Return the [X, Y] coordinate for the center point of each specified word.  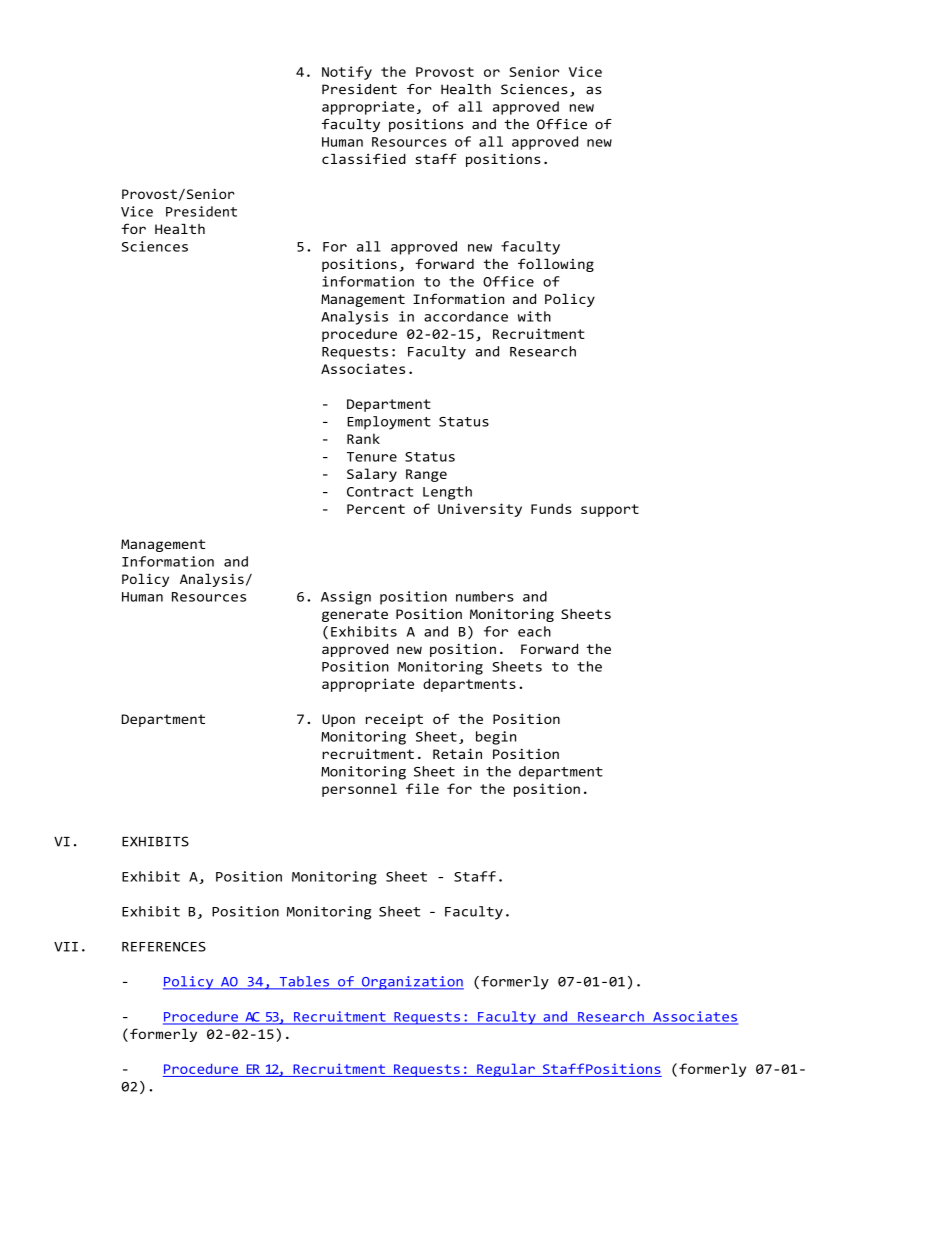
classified [364, 158]
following [556, 265]
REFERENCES [164, 947]
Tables [304, 982]
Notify [347, 73]
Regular [506, 1070]
